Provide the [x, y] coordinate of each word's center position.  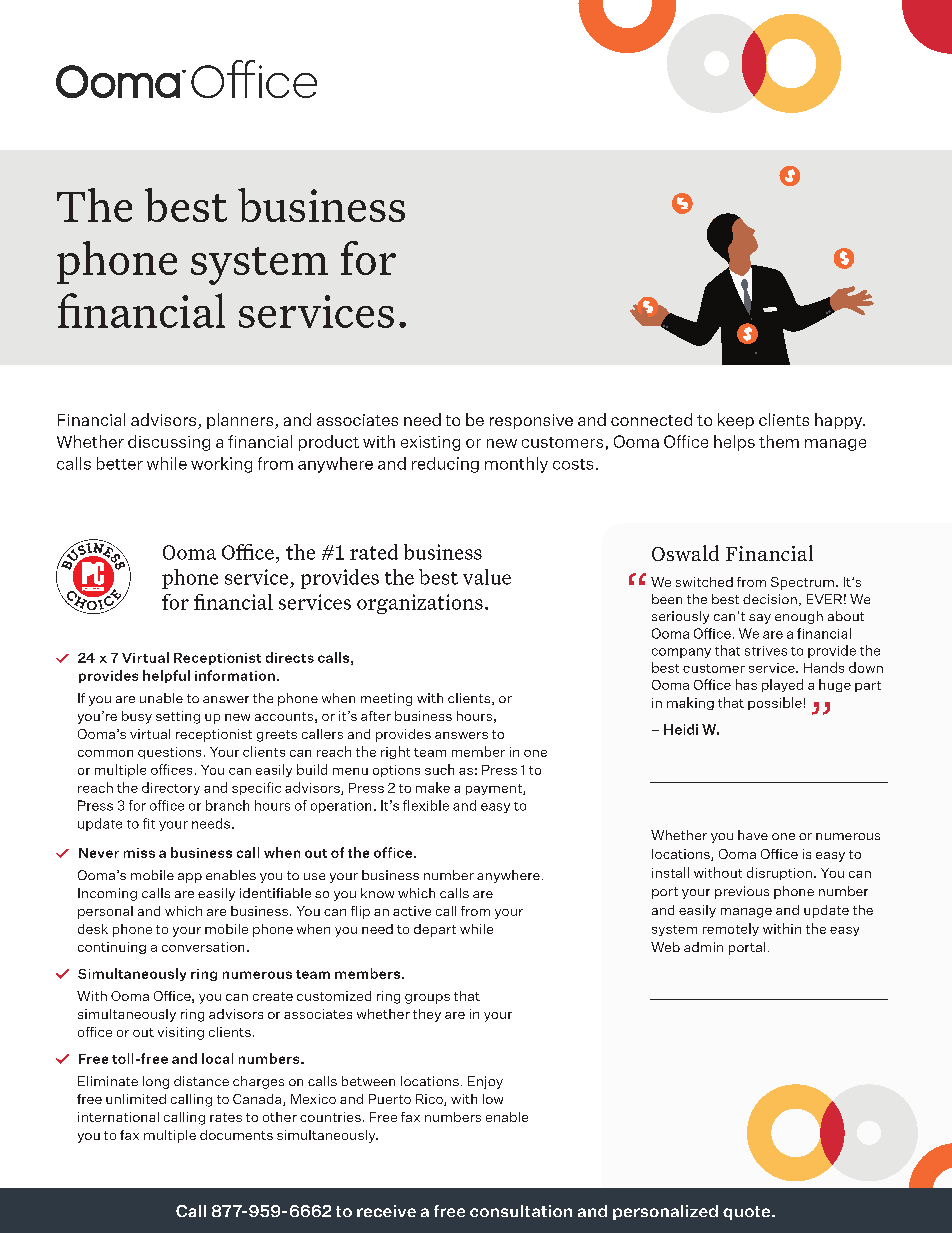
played [782, 685]
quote [748, 1213]
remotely [731, 929]
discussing [169, 443]
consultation [521, 1211]
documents [236, 1135]
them [779, 441]
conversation [203, 947]
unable [161, 698]
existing [430, 443]
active [412, 911]
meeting [386, 699]
